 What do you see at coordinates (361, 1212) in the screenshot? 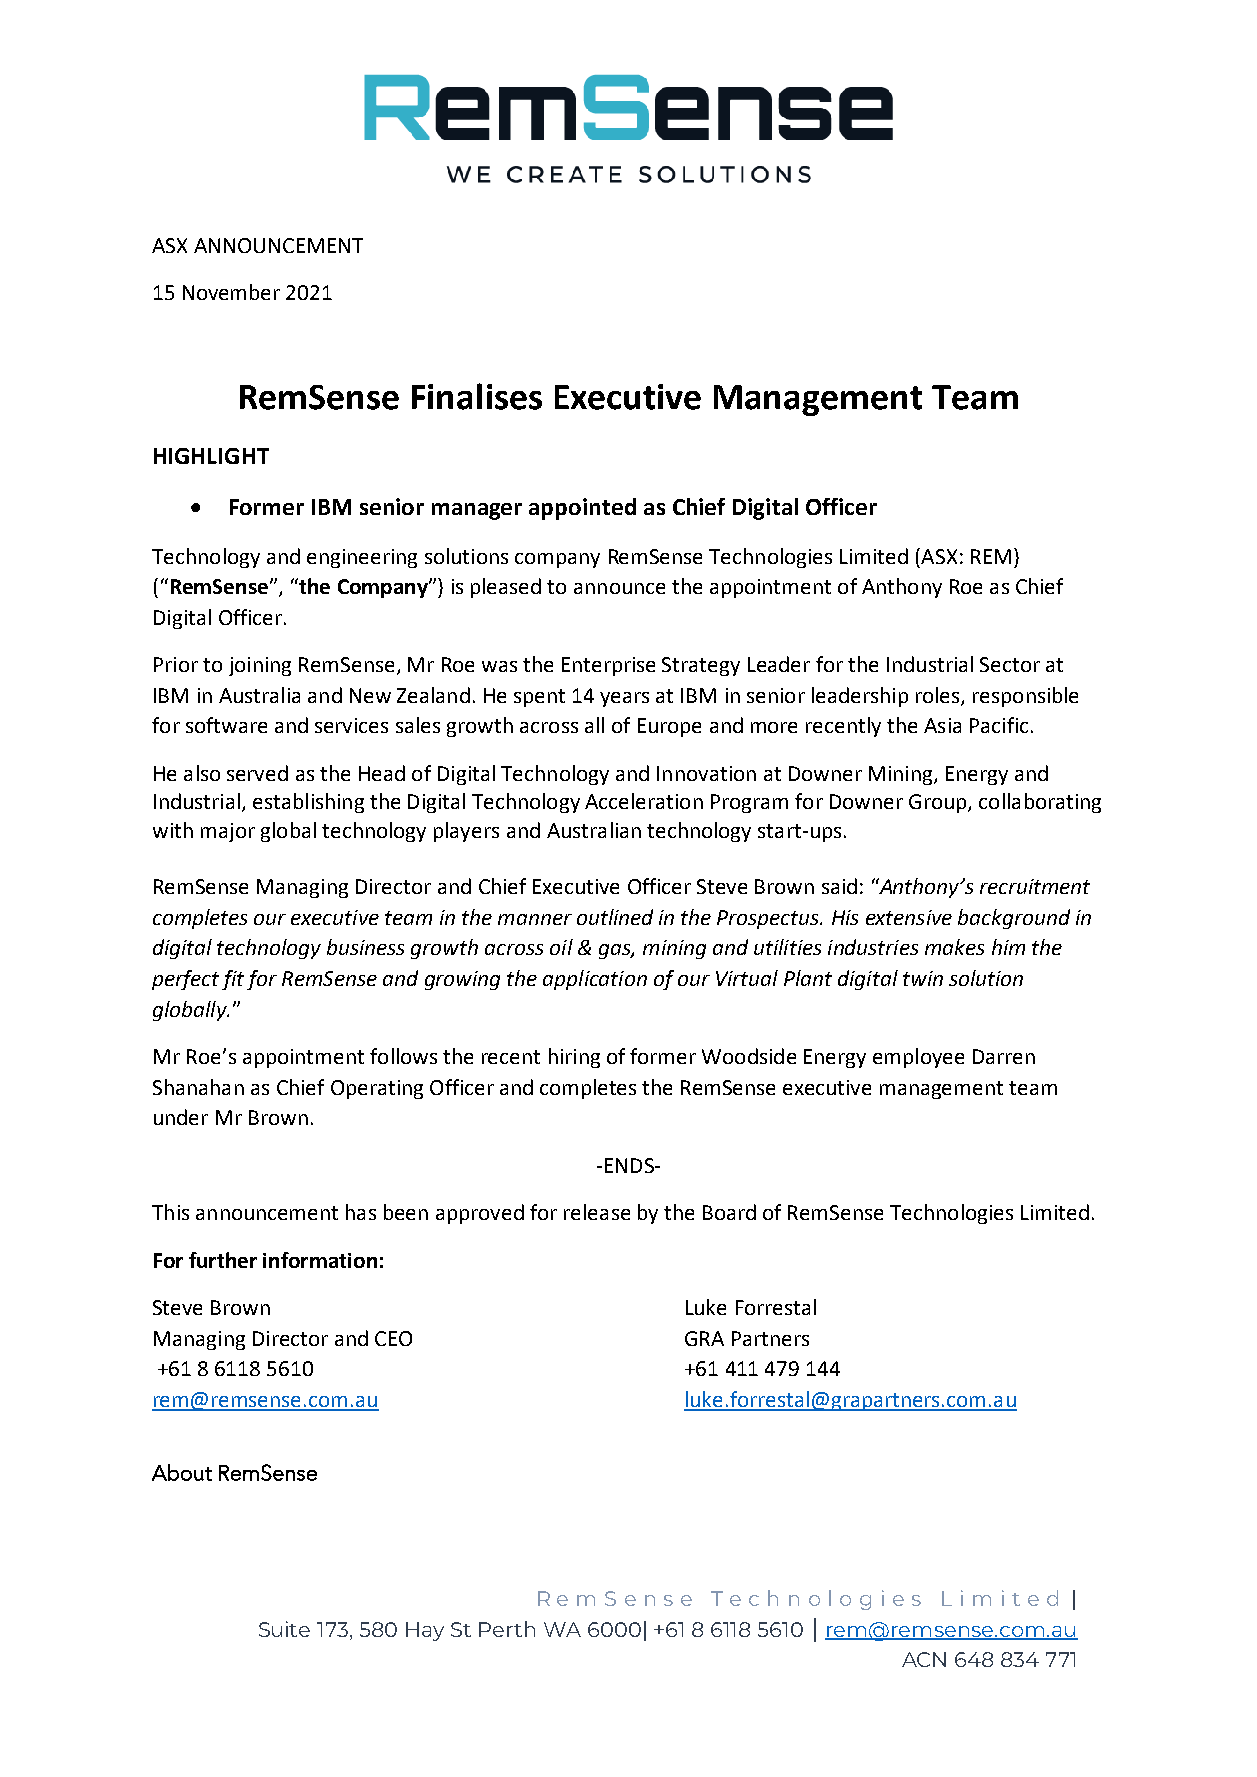
I see `has` at bounding box center [361, 1212].
